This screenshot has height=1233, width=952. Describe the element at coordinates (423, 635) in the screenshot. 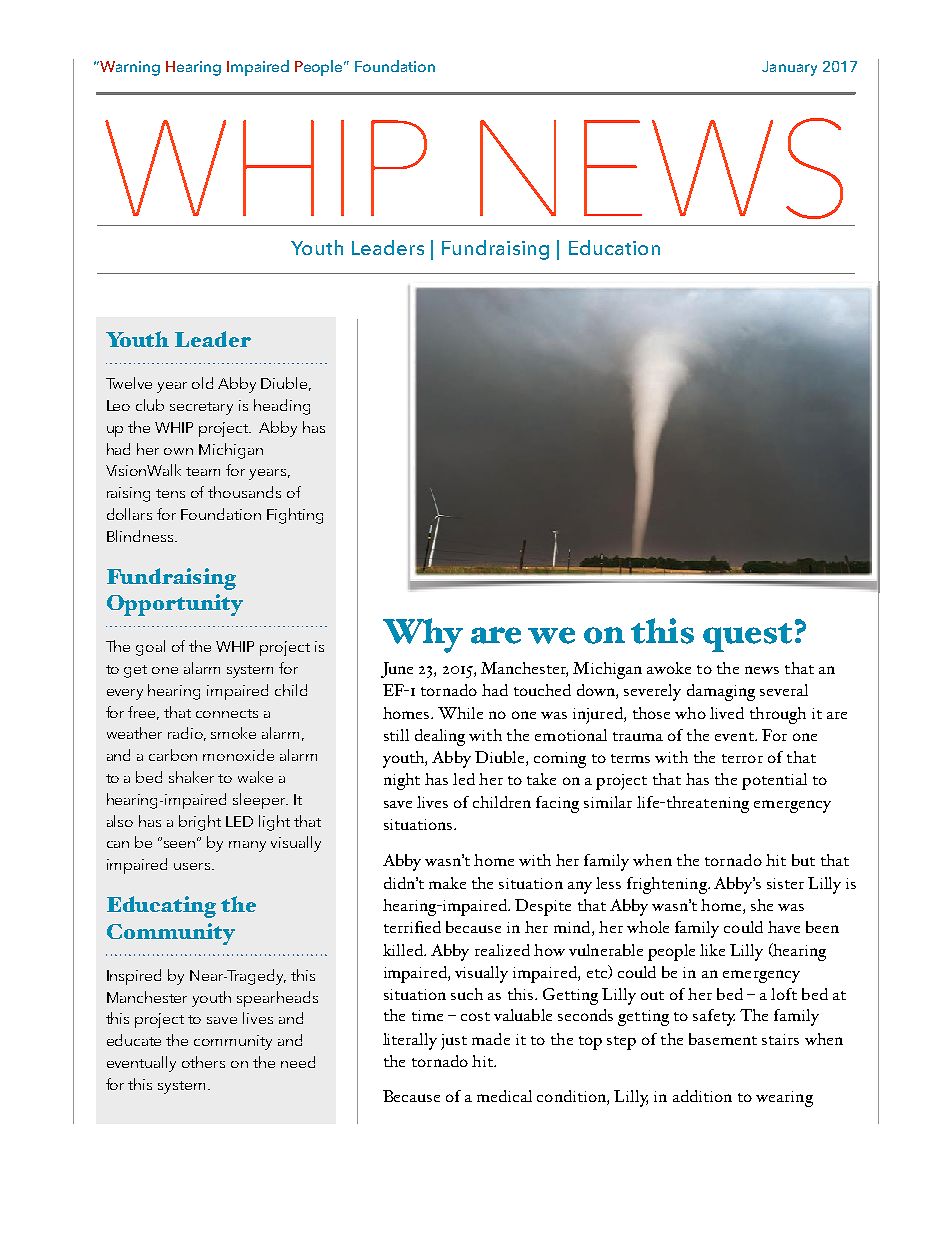

I see `Why` at that location.
